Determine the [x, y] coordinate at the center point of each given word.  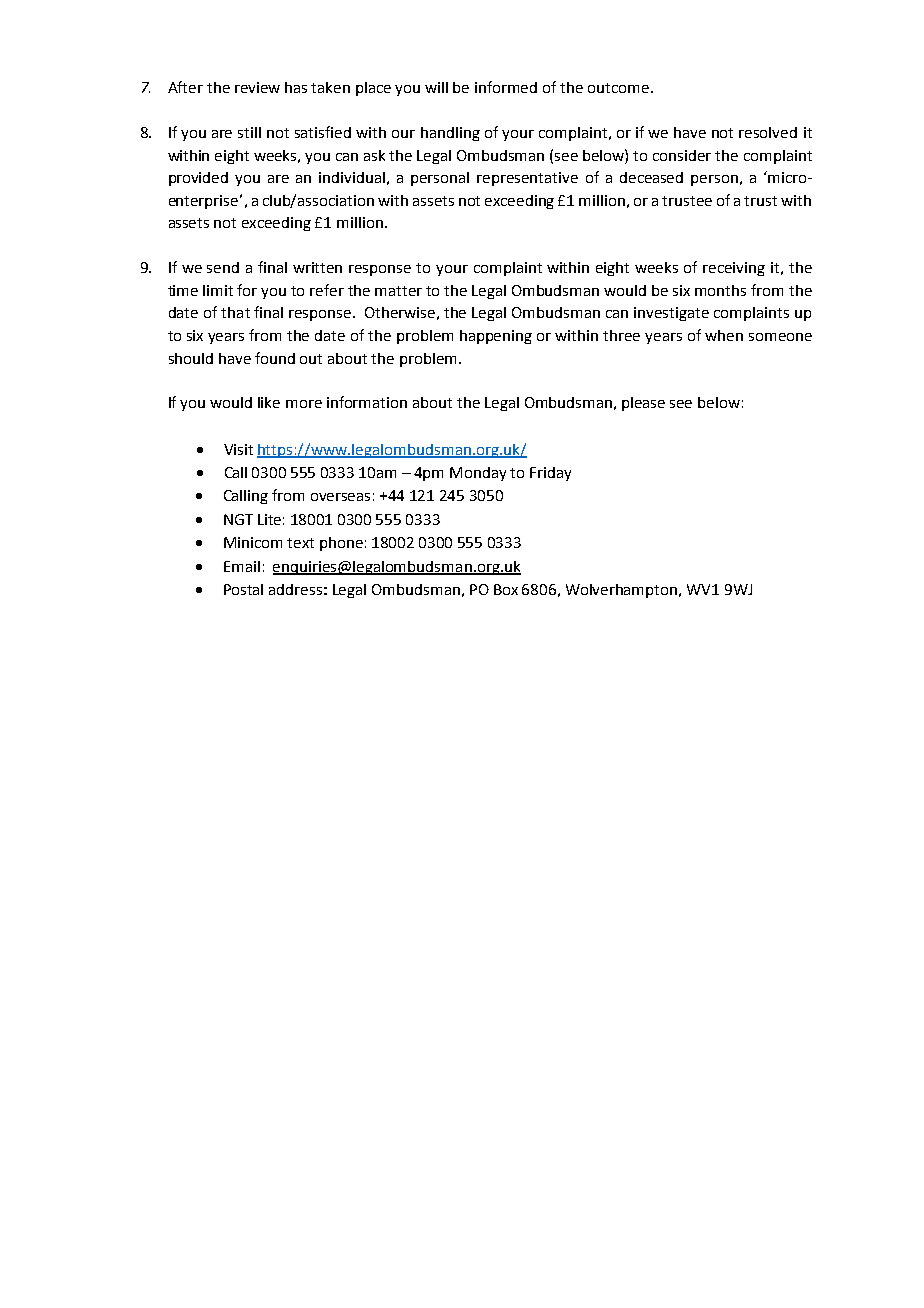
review [257, 87]
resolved [768, 132]
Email [242, 566]
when [724, 335]
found [275, 358]
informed [506, 87]
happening [496, 337]
